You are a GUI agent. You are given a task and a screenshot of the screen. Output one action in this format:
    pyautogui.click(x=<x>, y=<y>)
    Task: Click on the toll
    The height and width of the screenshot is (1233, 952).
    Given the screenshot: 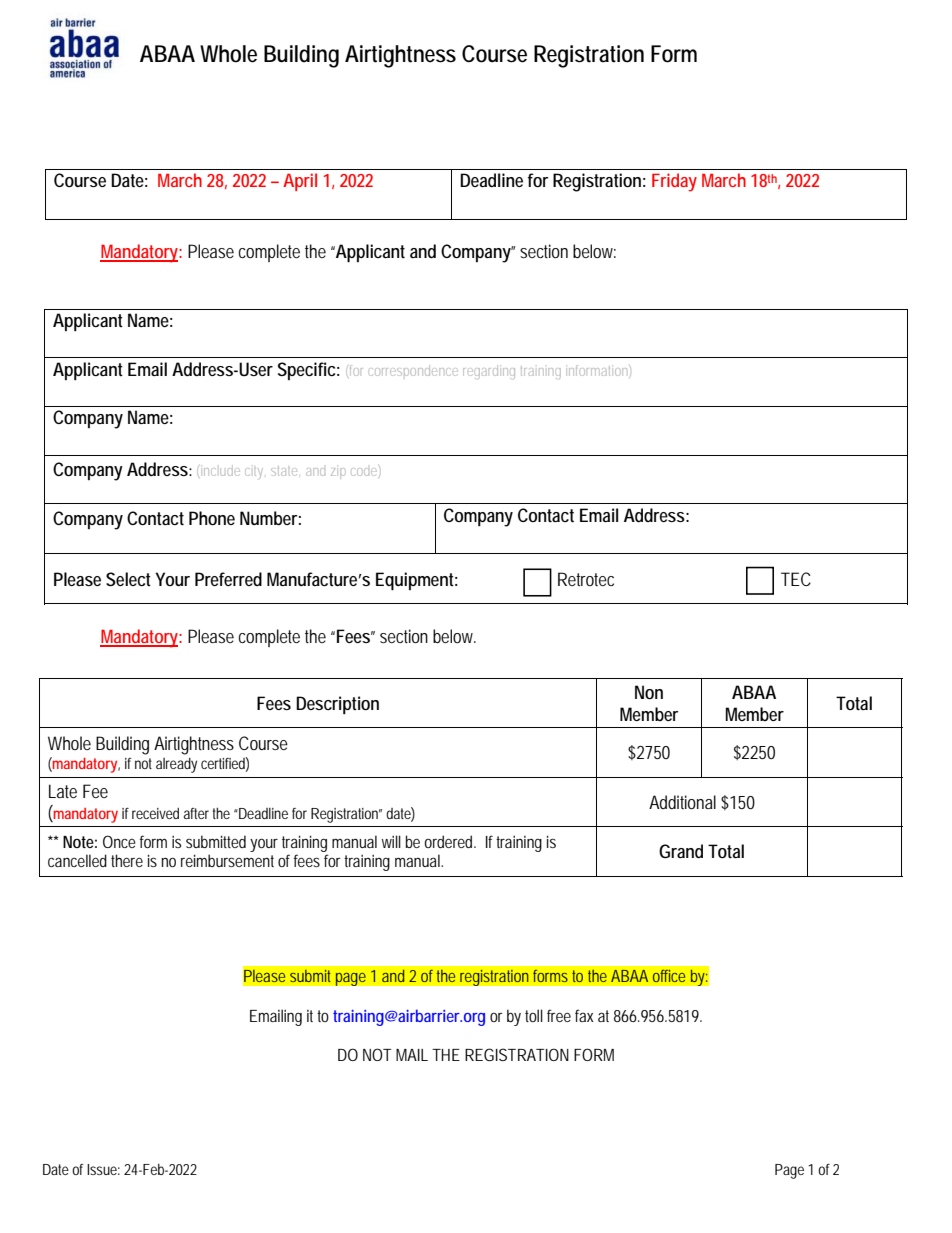 What is the action you would take?
    pyautogui.click(x=534, y=1015)
